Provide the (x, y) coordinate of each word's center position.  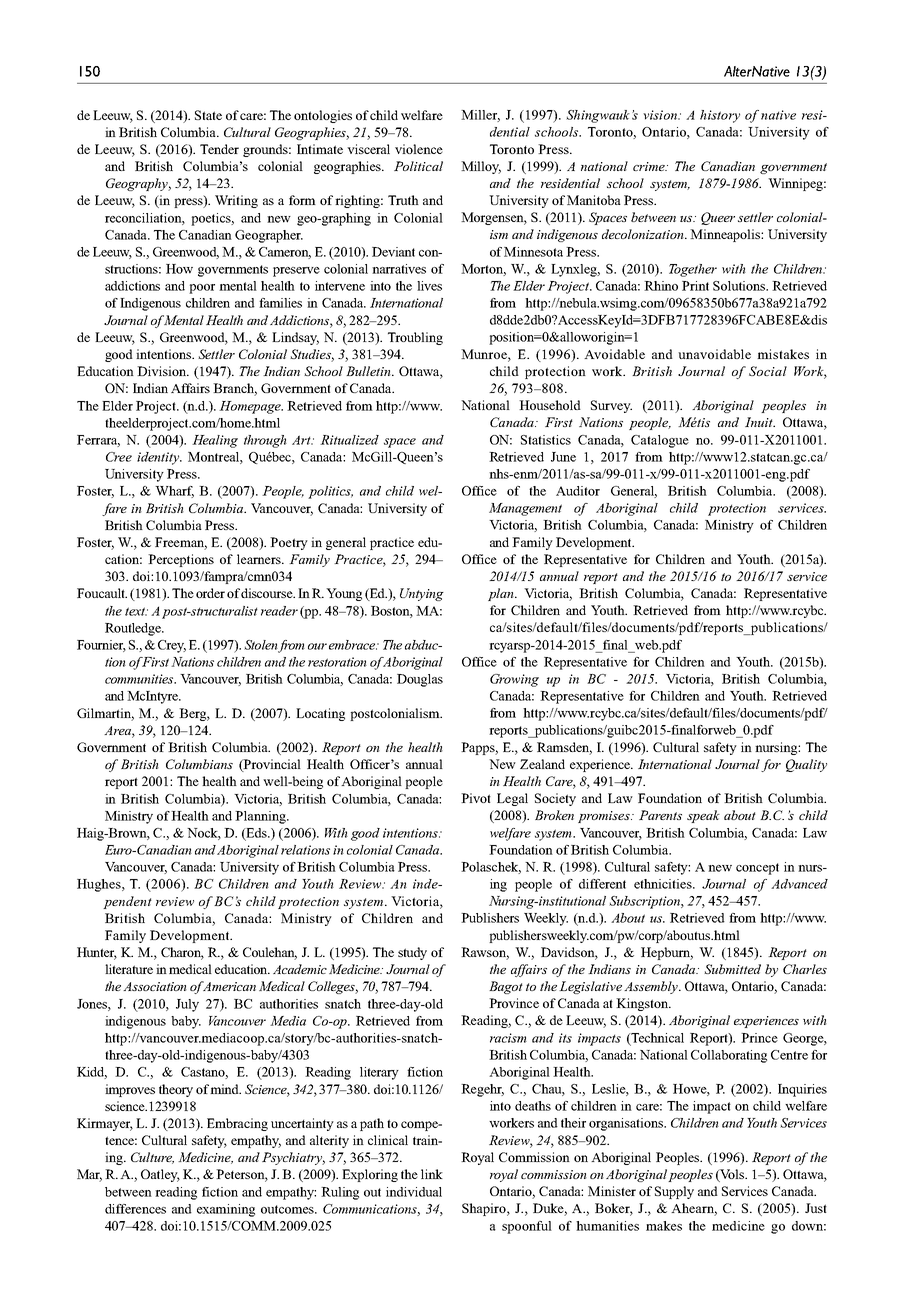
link (432, 1174)
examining (226, 1210)
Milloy (481, 167)
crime (650, 166)
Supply (674, 1192)
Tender (219, 149)
